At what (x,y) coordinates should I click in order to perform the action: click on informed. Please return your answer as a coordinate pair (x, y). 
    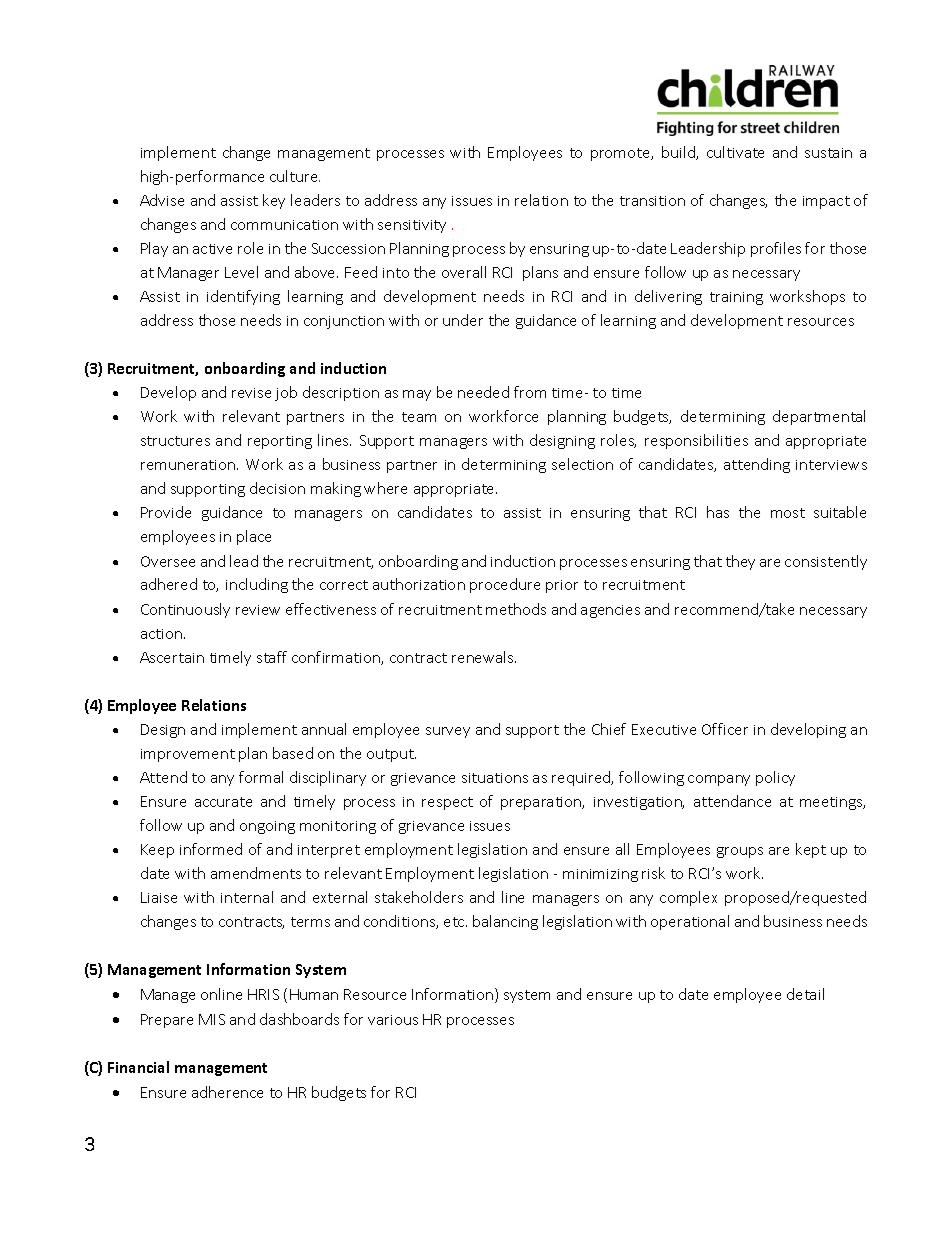
    Looking at the image, I should click on (211, 849).
